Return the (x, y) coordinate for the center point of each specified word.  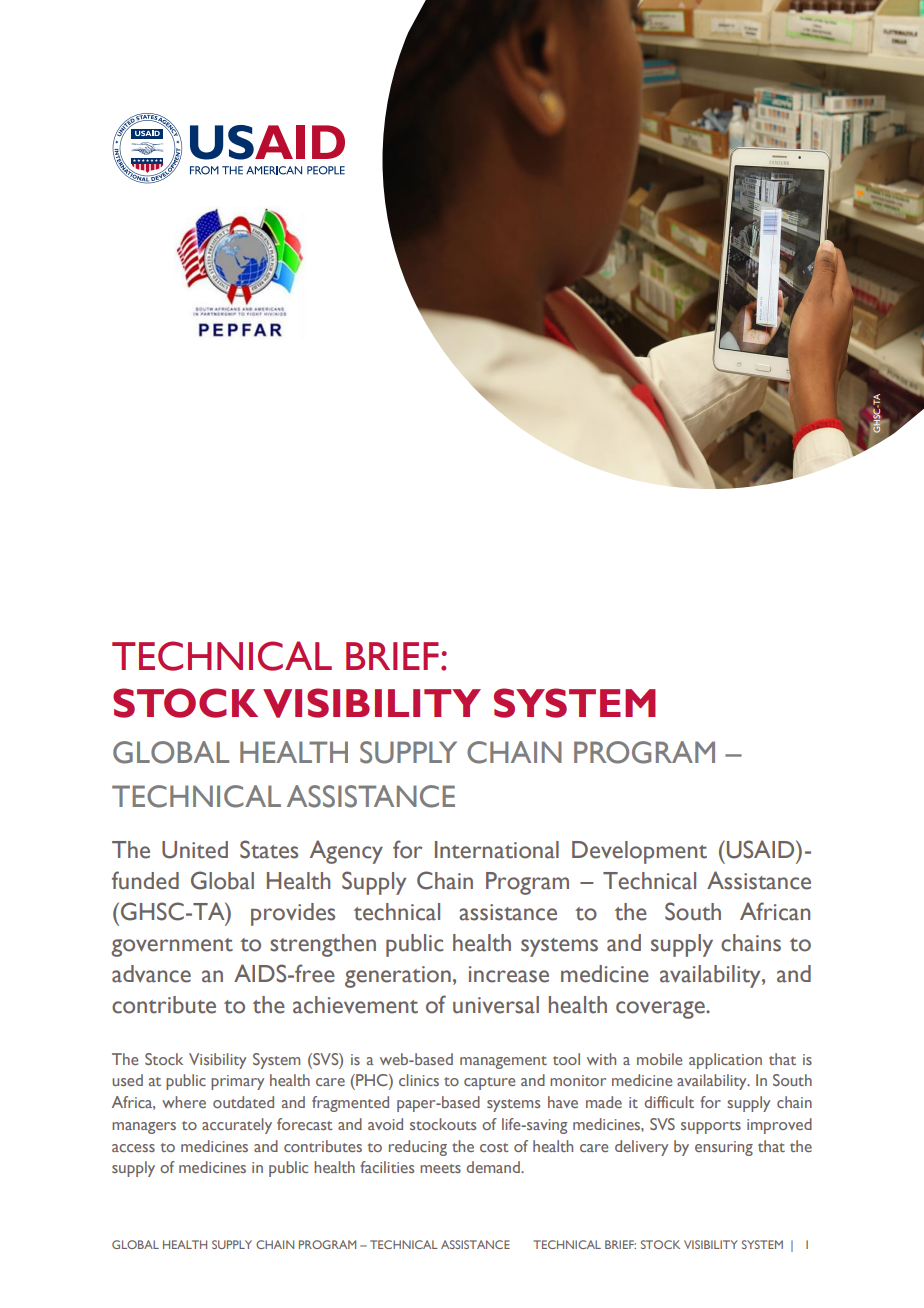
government (172, 947)
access (133, 1148)
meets (440, 1168)
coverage (661, 1010)
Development (639, 852)
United (195, 850)
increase (509, 974)
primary (237, 1082)
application (725, 1061)
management (503, 1062)
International (497, 850)
